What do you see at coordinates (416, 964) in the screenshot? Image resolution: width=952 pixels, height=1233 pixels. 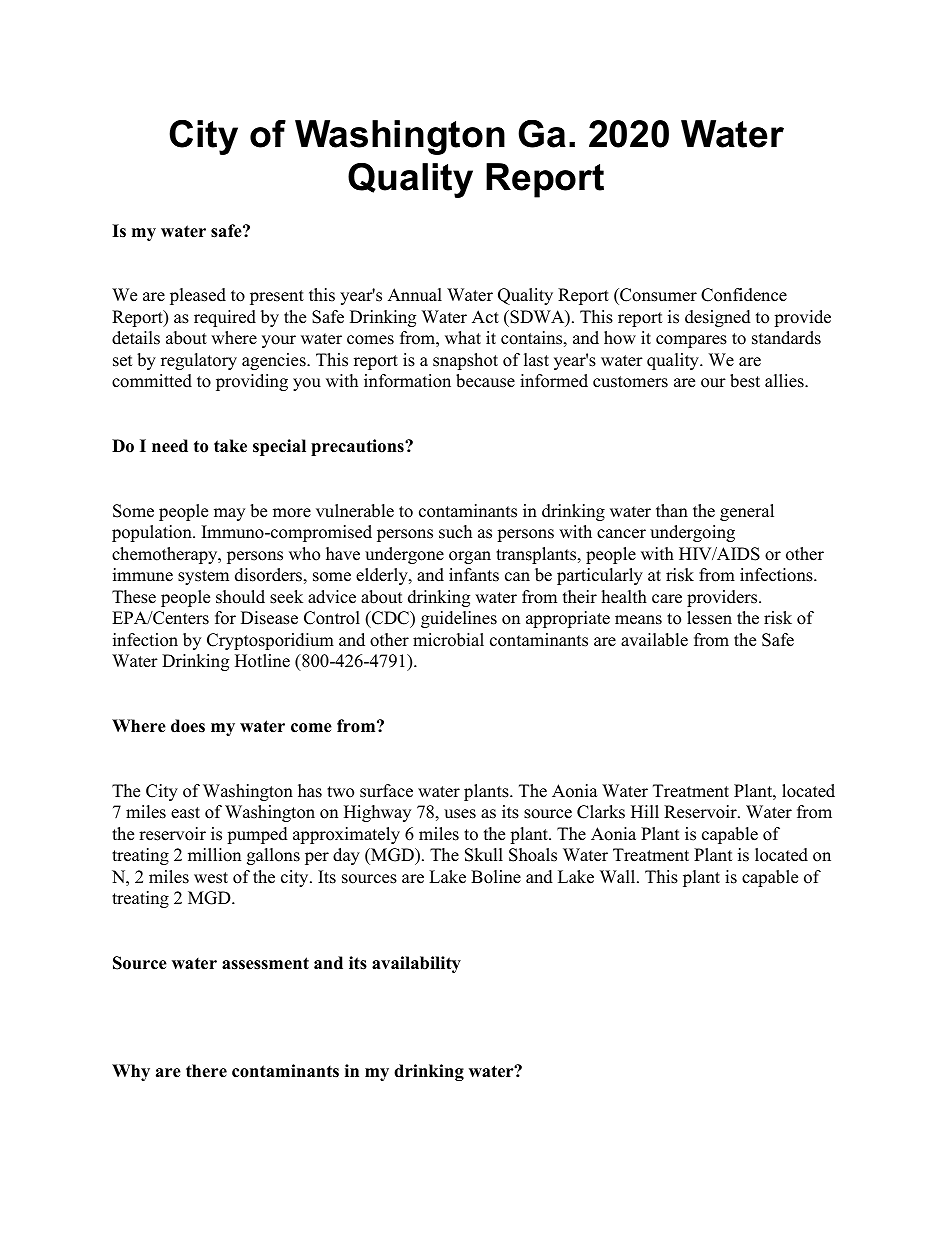 I see `availability` at bounding box center [416, 964].
